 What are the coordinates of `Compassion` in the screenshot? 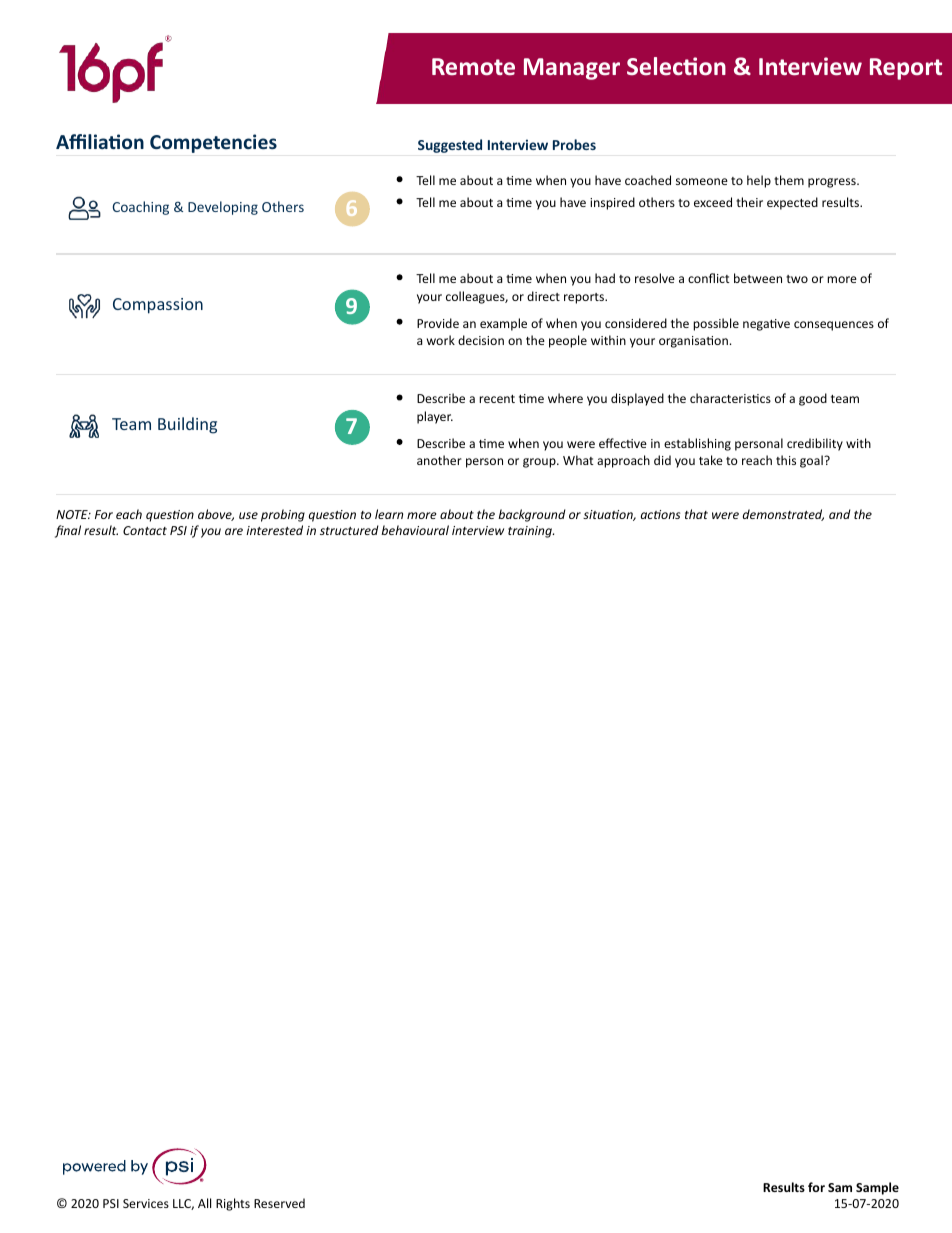 It's located at (158, 306).
